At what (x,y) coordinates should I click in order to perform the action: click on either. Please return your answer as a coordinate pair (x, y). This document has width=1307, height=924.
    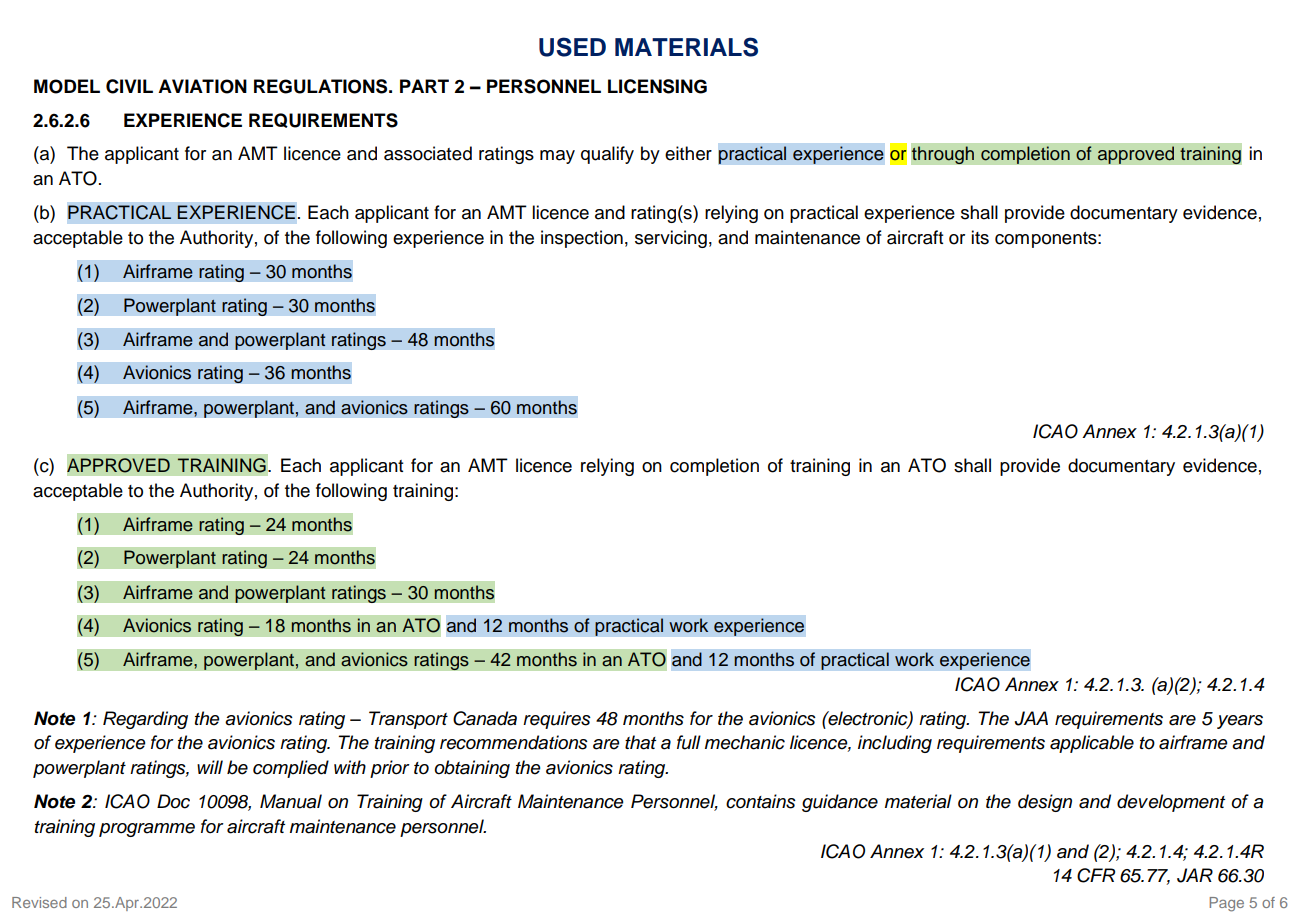
    Looking at the image, I should click on (688, 153).
